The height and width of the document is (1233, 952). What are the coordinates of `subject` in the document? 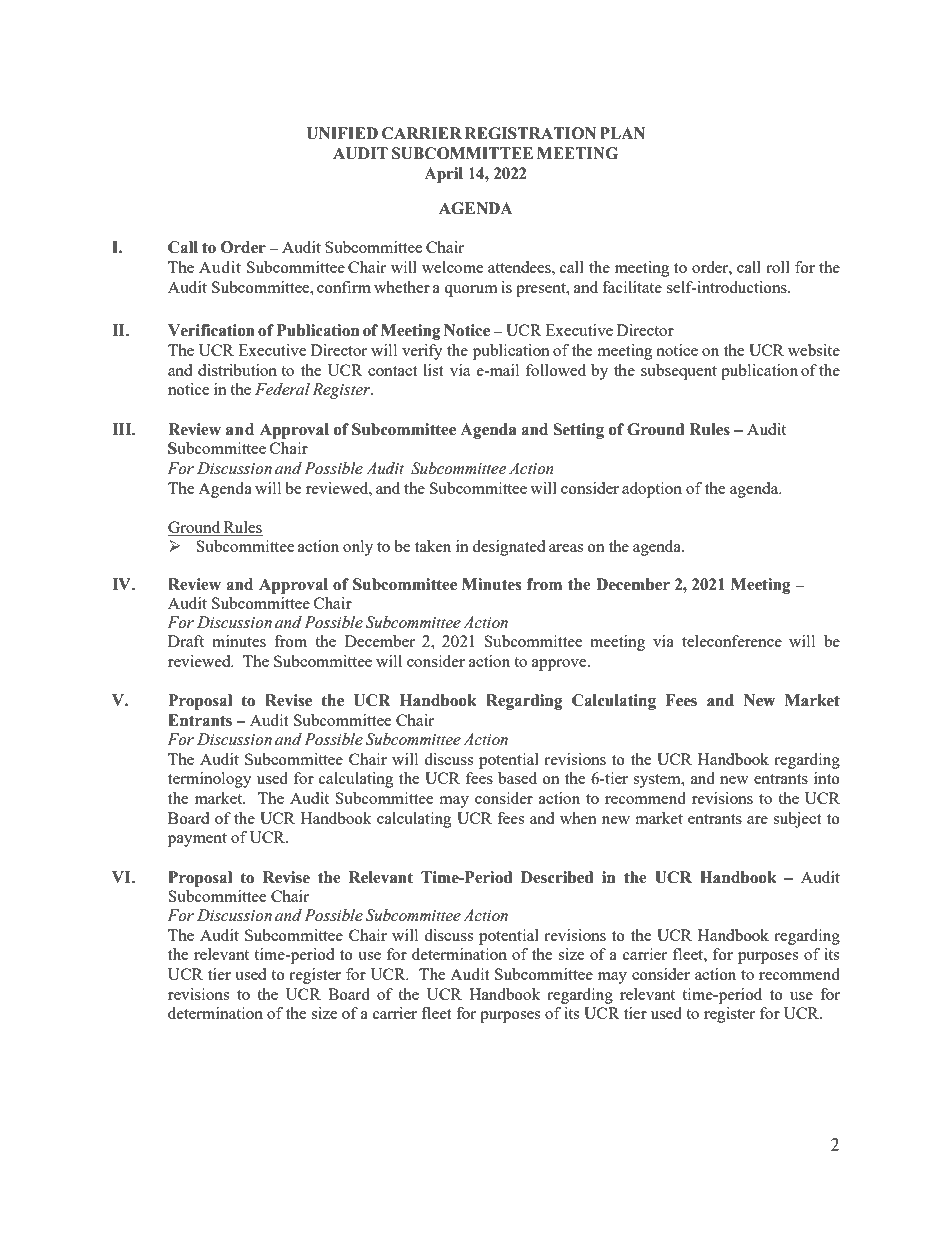 It's located at (797, 820).
